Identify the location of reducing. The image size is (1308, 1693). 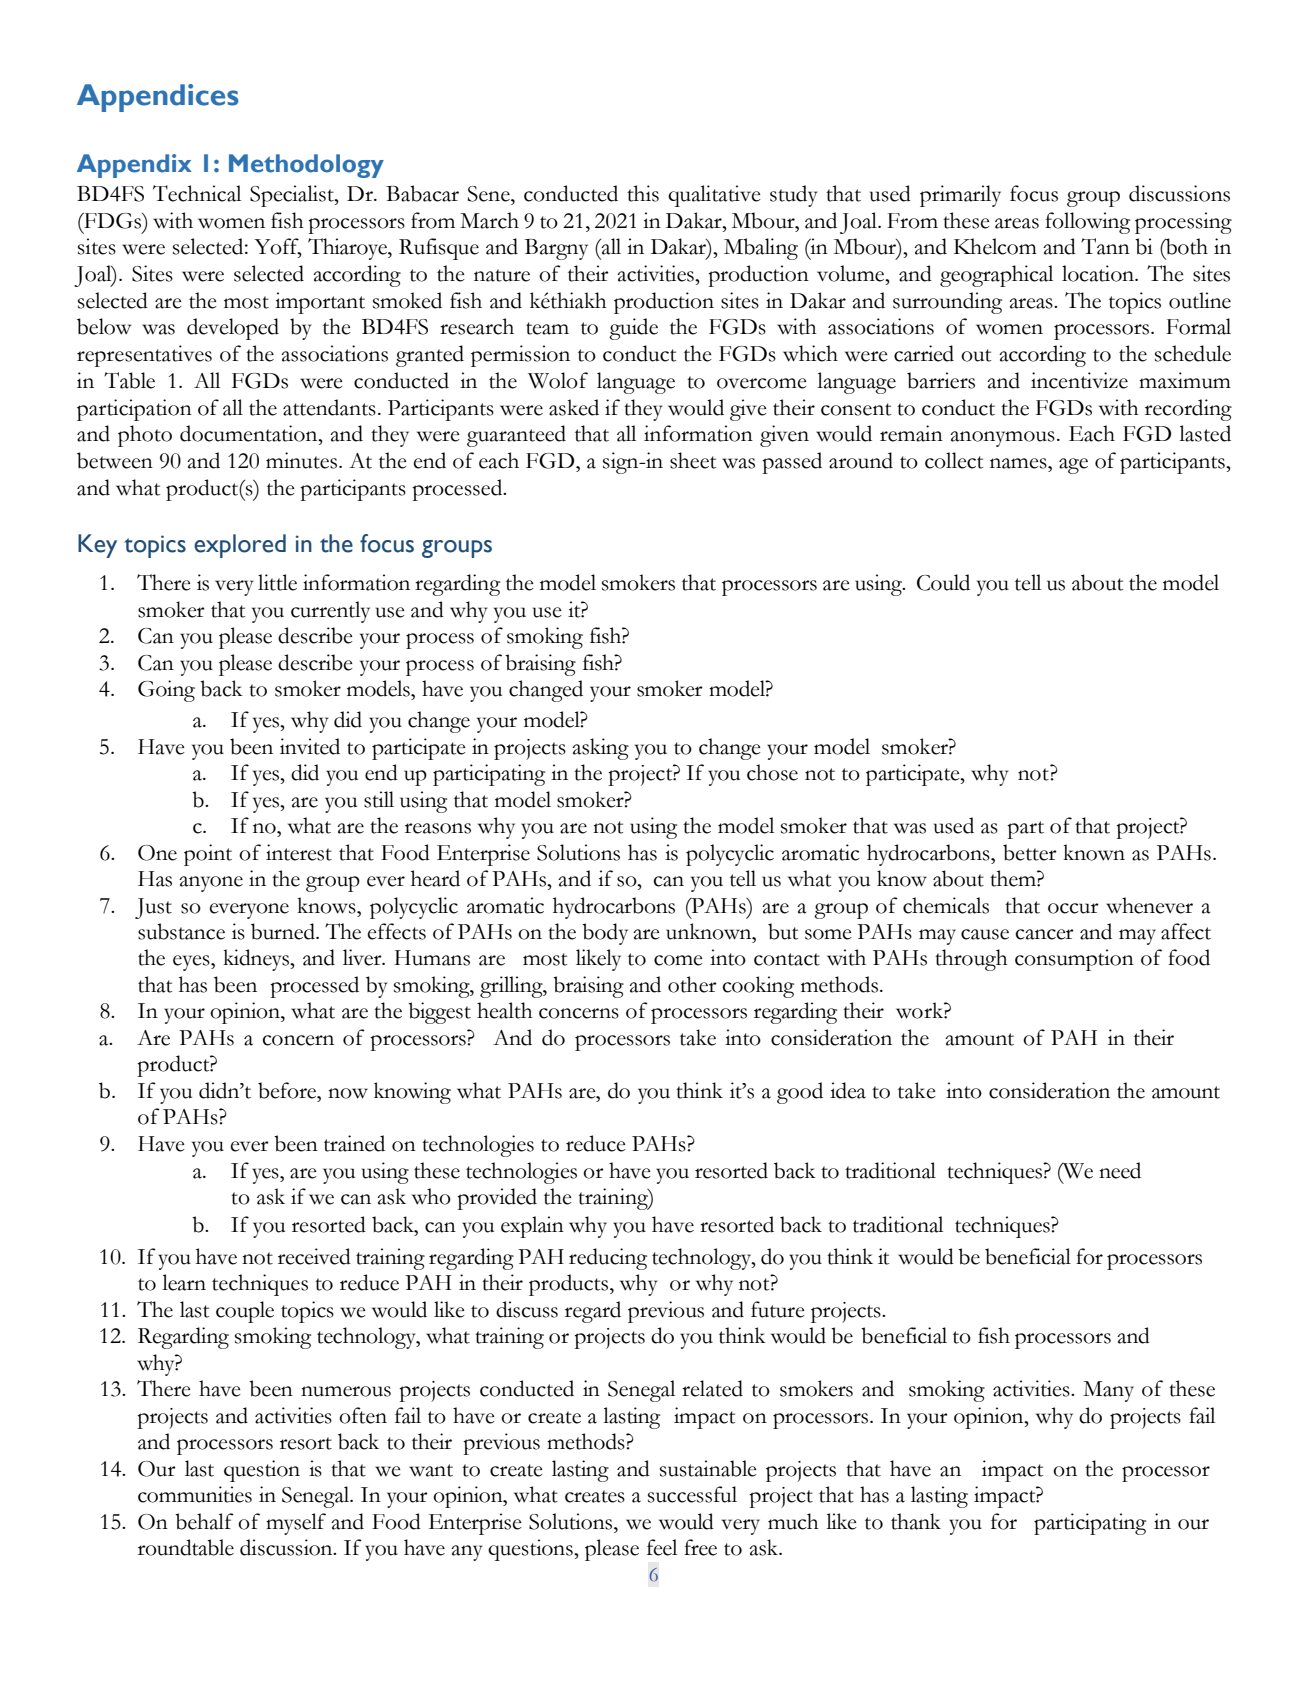
(608, 1259).
